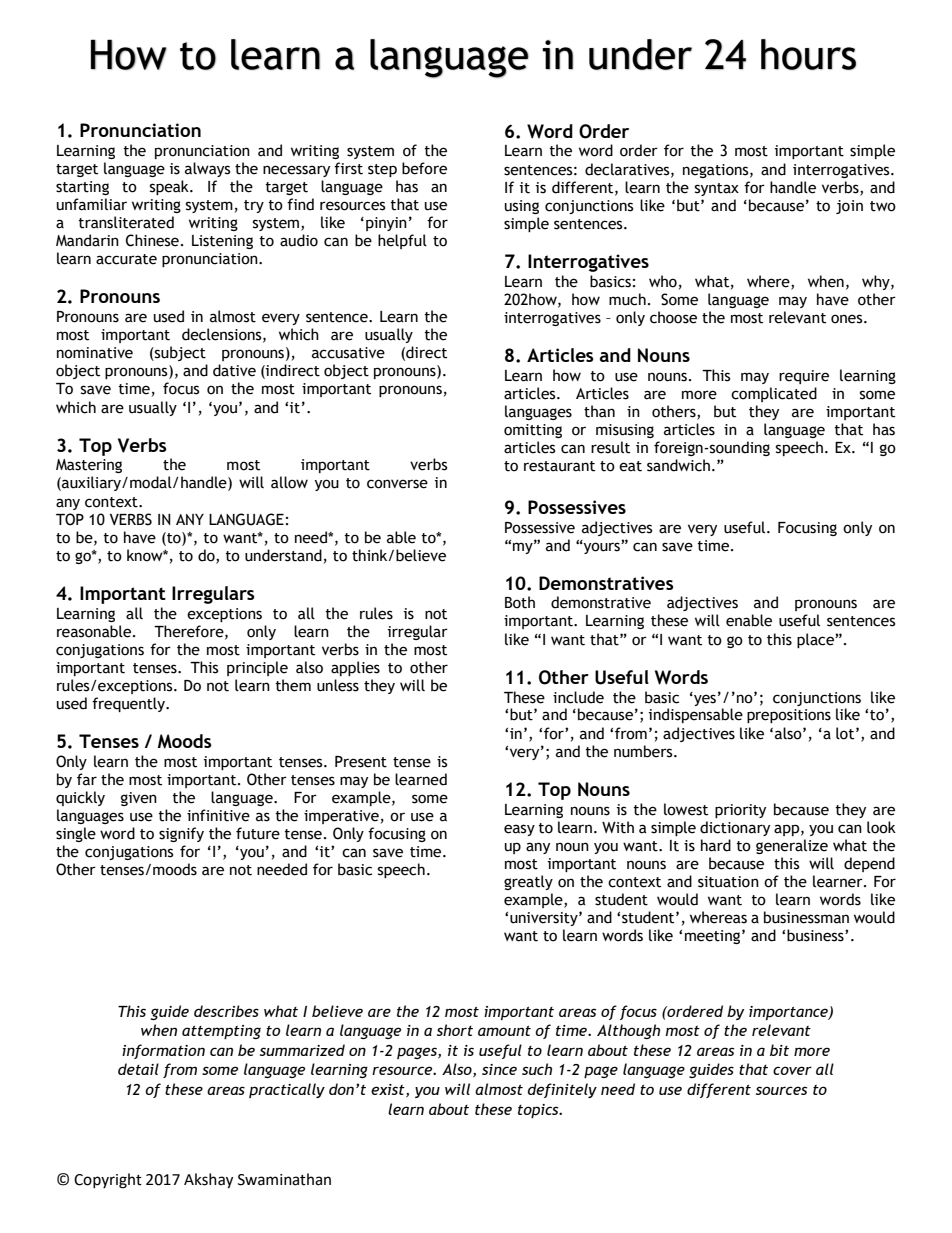  Describe the element at coordinates (740, 811) in the document. I see `priority` at that location.
